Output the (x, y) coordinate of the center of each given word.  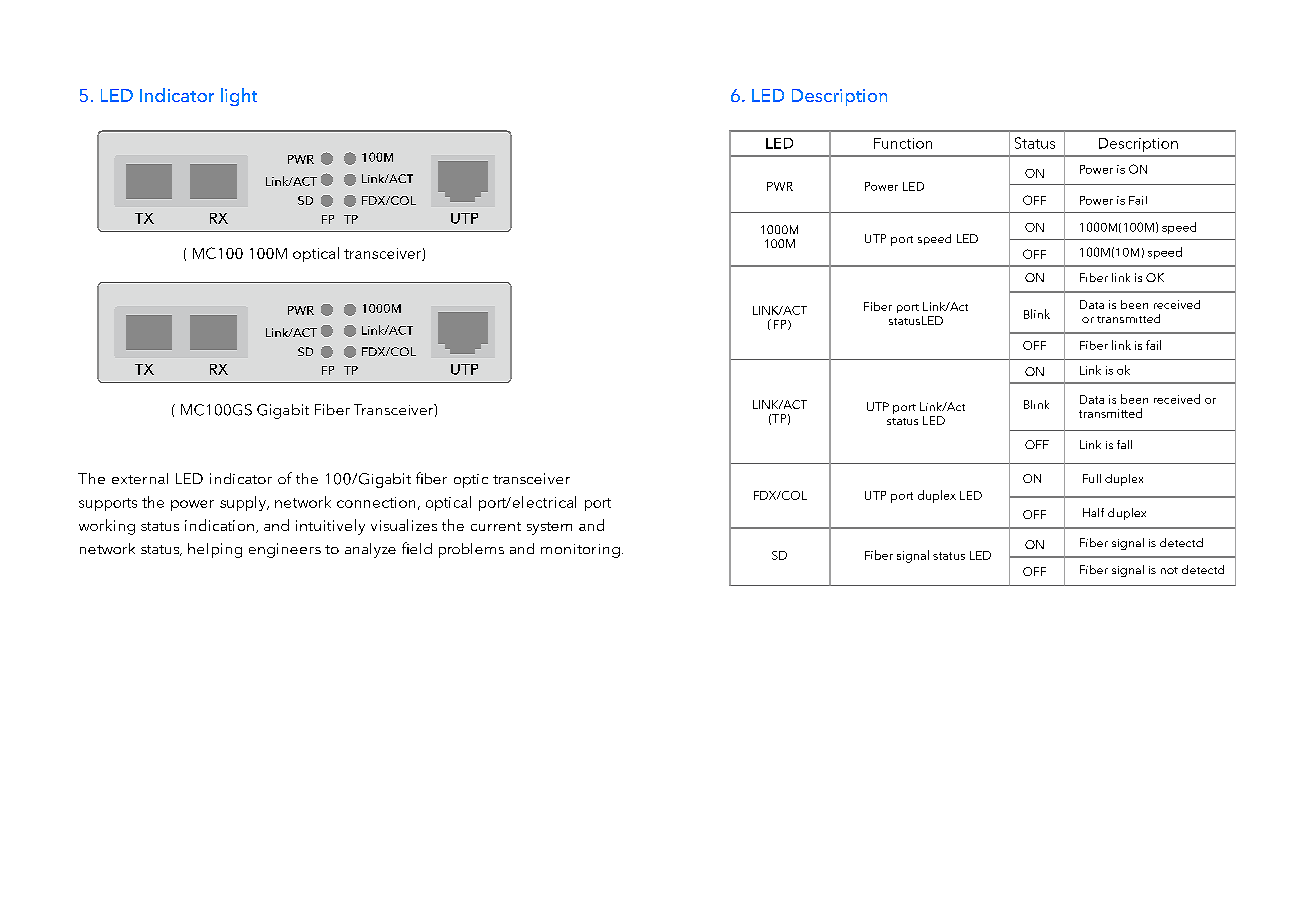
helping (215, 550)
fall (1124, 444)
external (140, 478)
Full (1092, 478)
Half (1093, 512)
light (239, 97)
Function (903, 143)
